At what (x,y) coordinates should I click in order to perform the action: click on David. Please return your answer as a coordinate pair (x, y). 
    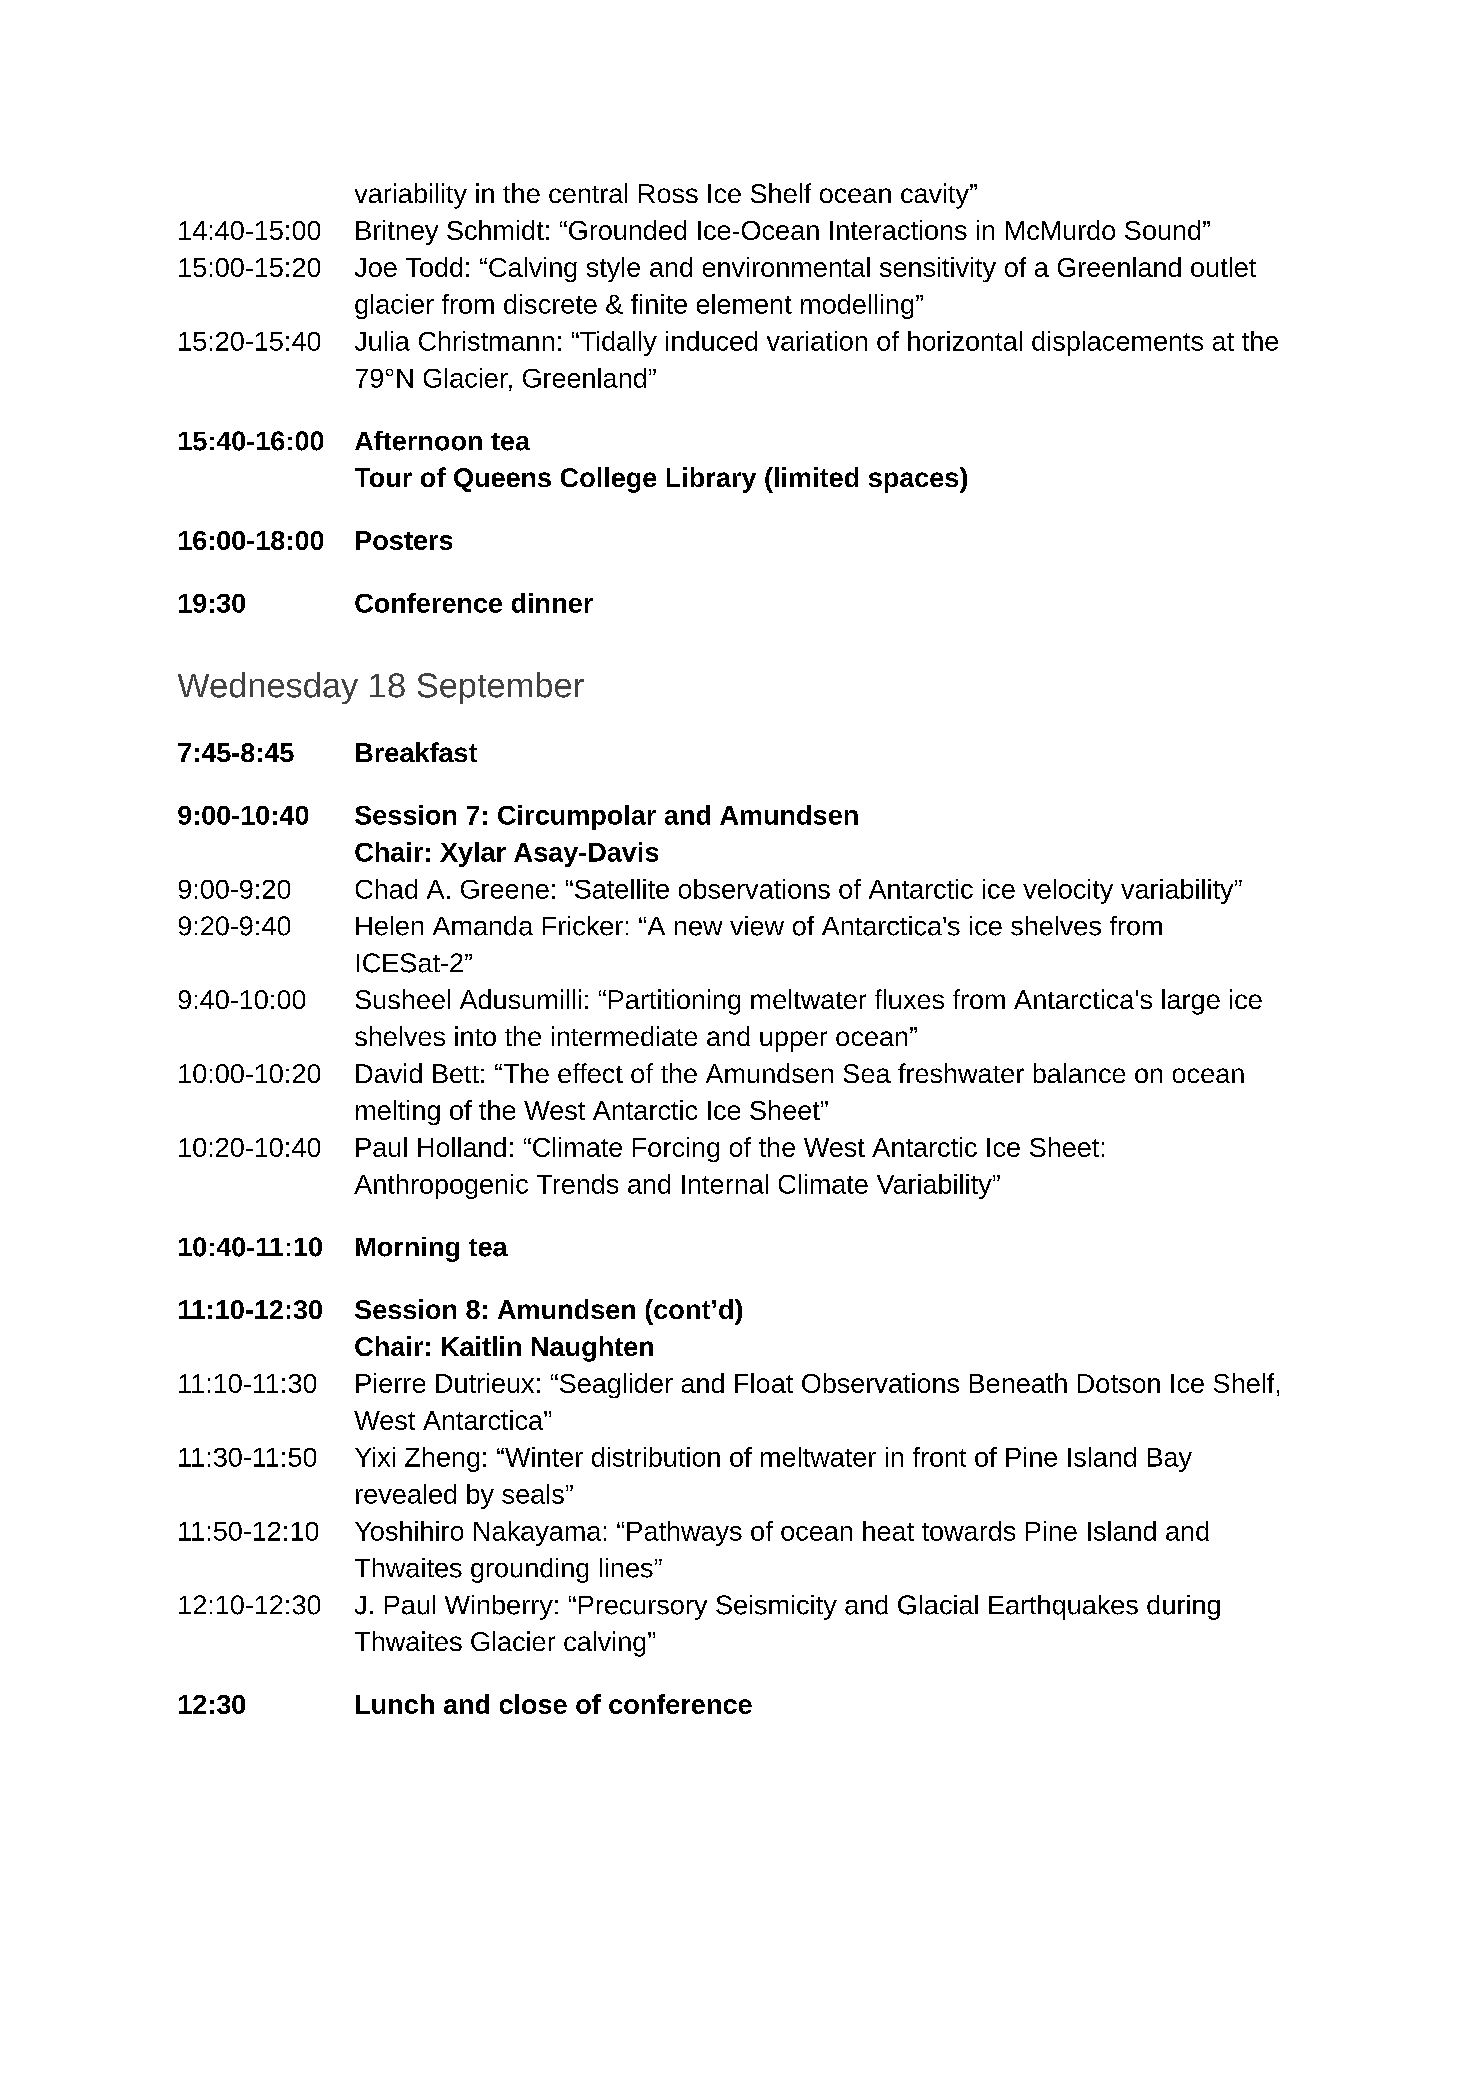
    Looking at the image, I should click on (389, 1073).
